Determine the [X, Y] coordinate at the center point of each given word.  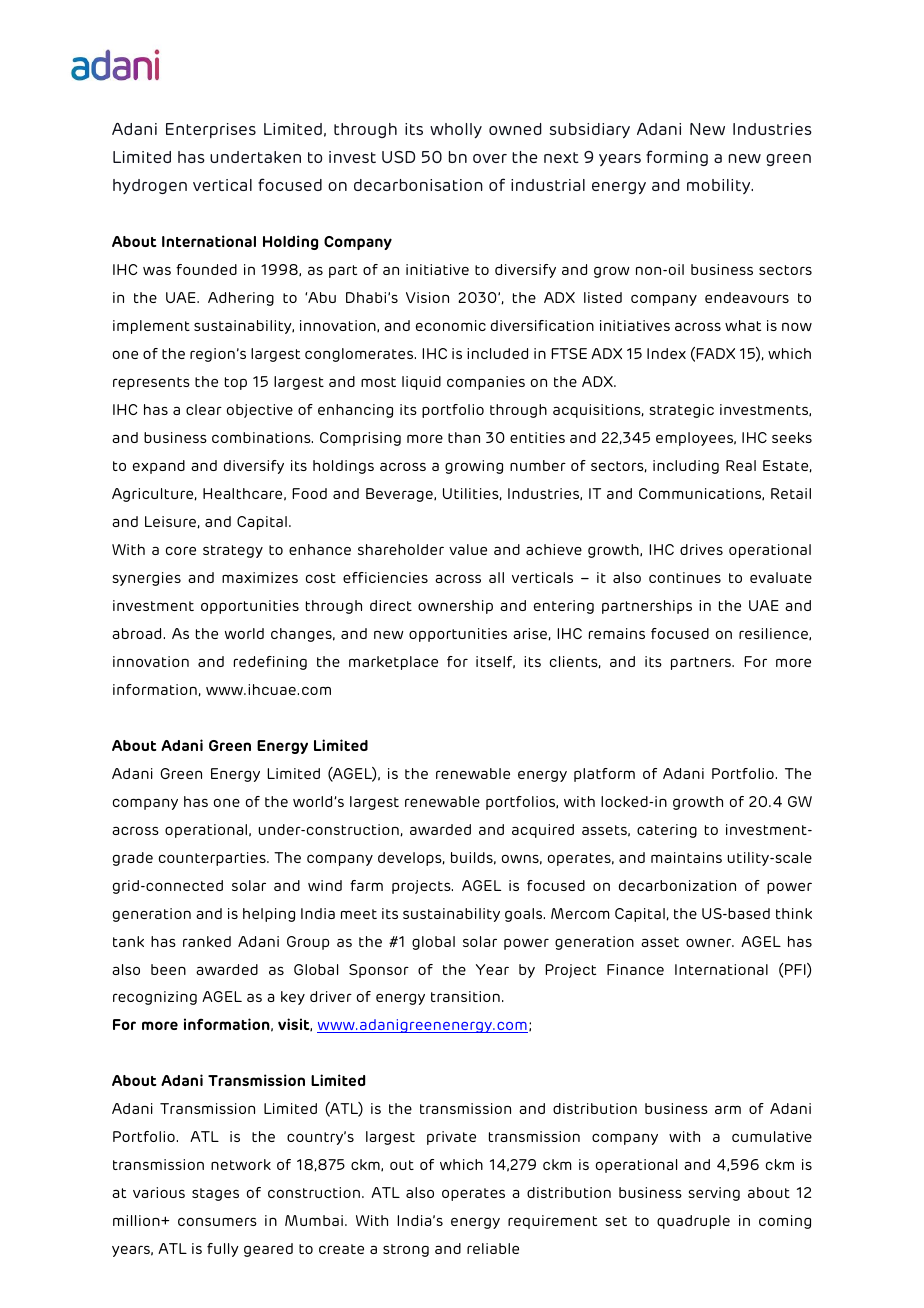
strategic [681, 411]
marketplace [393, 663]
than [464, 437]
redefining [270, 663]
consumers [217, 1221]
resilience [774, 634]
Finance [635, 969]
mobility [720, 186]
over [490, 158]
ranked [207, 941]
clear [204, 409]
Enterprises [211, 130]
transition [465, 996]
